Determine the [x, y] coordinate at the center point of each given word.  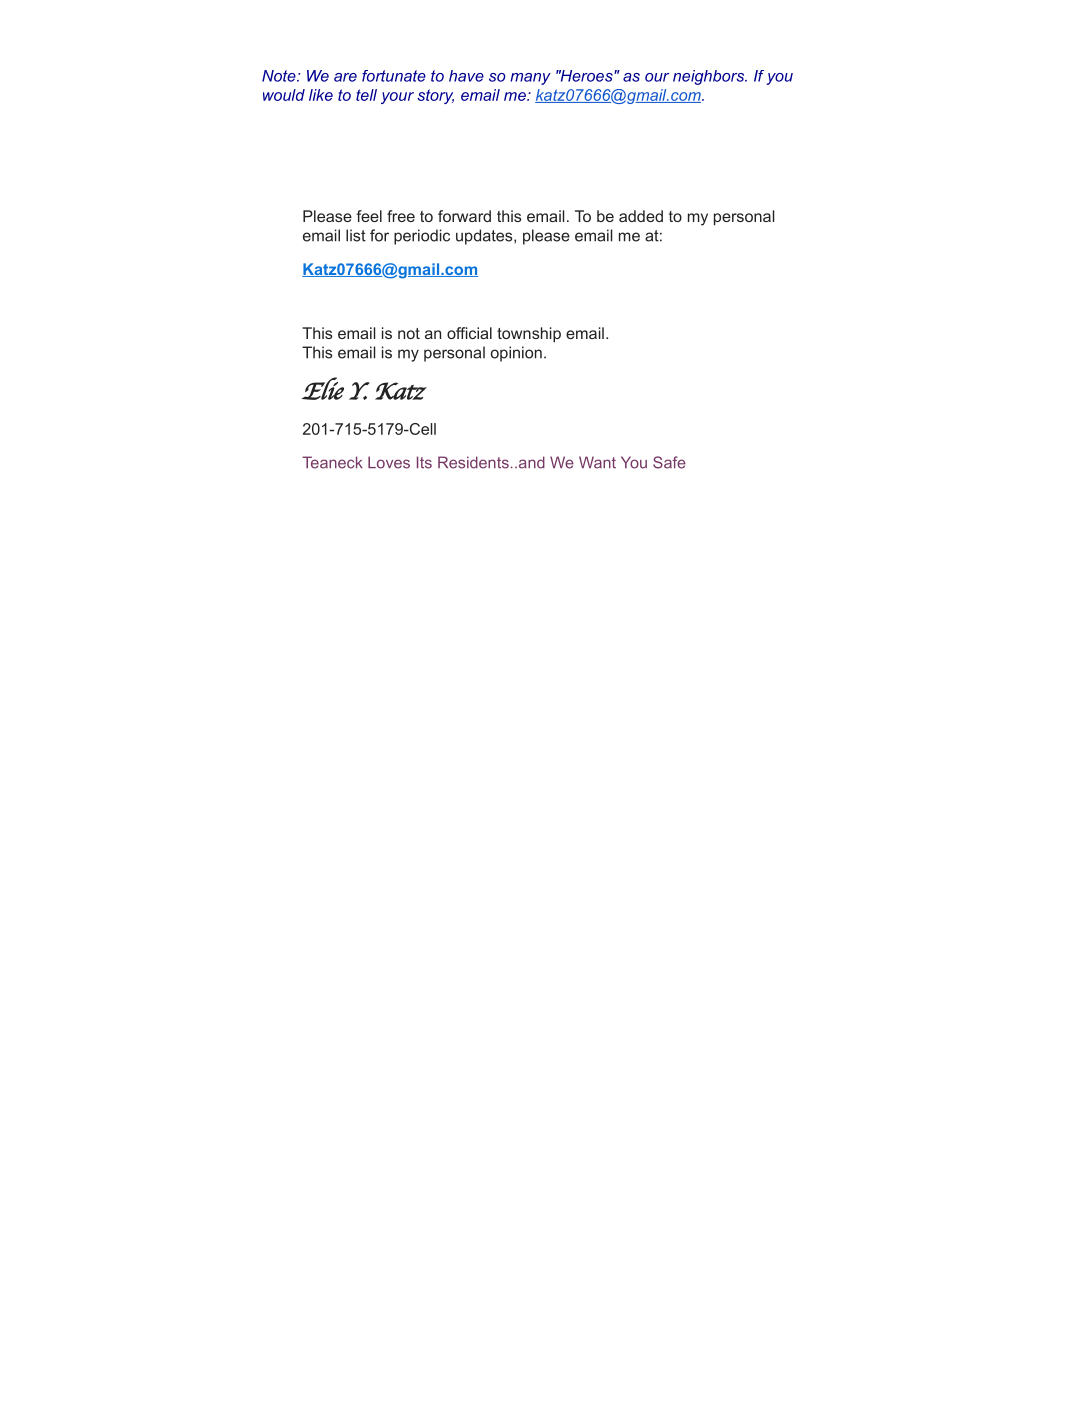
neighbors [709, 77]
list [356, 235]
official [469, 333]
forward [464, 216]
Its [424, 462]
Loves [389, 462]
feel [369, 216]
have [466, 76]
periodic [422, 237]
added [641, 216]
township [529, 335]
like [321, 95]
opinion [516, 354]
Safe [669, 462]
